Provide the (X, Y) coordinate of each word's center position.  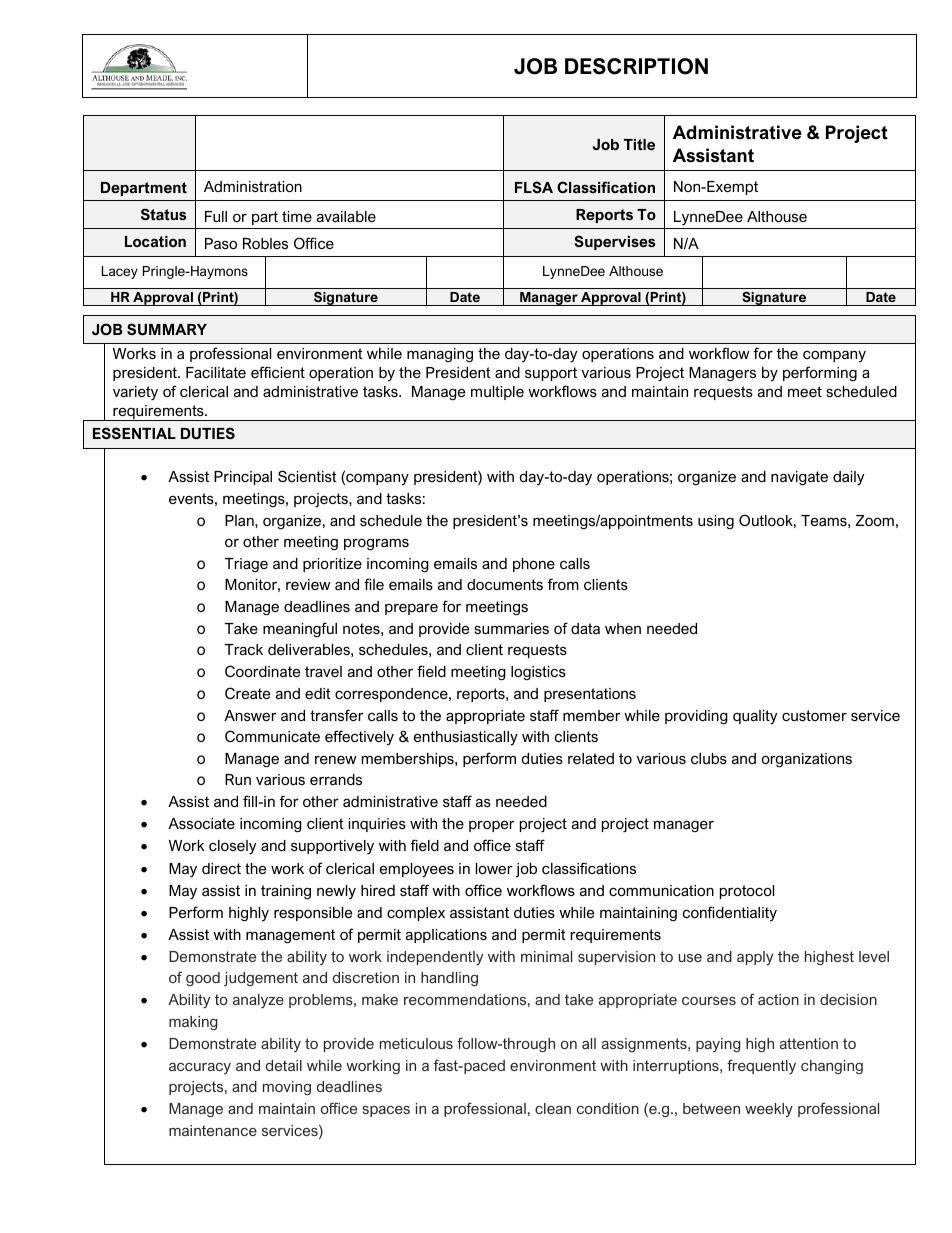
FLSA (534, 187)
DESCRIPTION (636, 66)
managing (440, 355)
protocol (747, 892)
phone (534, 565)
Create (247, 693)
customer (814, 715)
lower (494, 868)
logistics (538, 673)
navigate (799, 478)
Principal (243, 478)
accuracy (200, 1068)
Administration (253, 186)
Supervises (614, 242)
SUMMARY (167, 329)
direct (221, 868)
